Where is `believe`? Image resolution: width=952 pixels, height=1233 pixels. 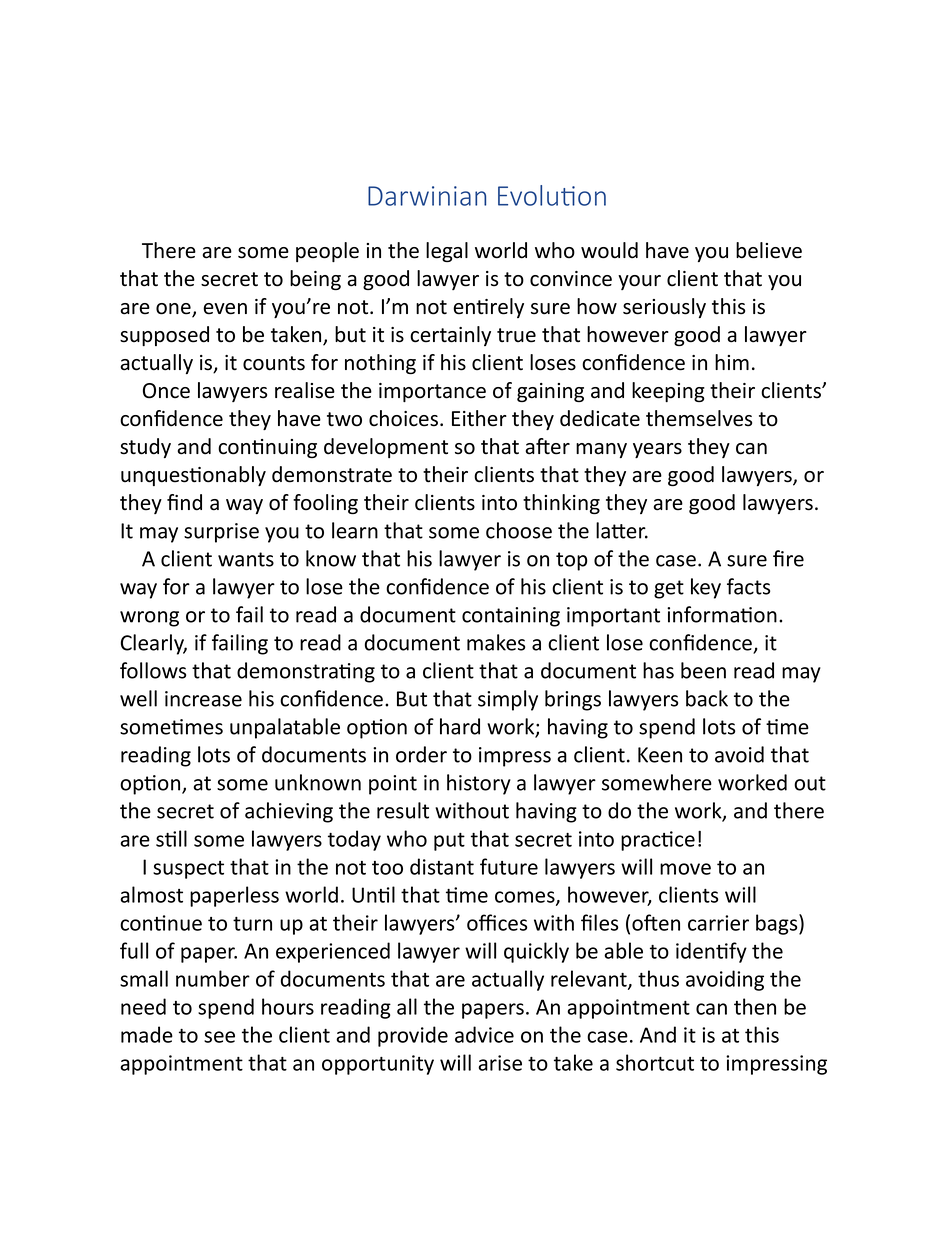 believe is located at coordinates (769, 250).
